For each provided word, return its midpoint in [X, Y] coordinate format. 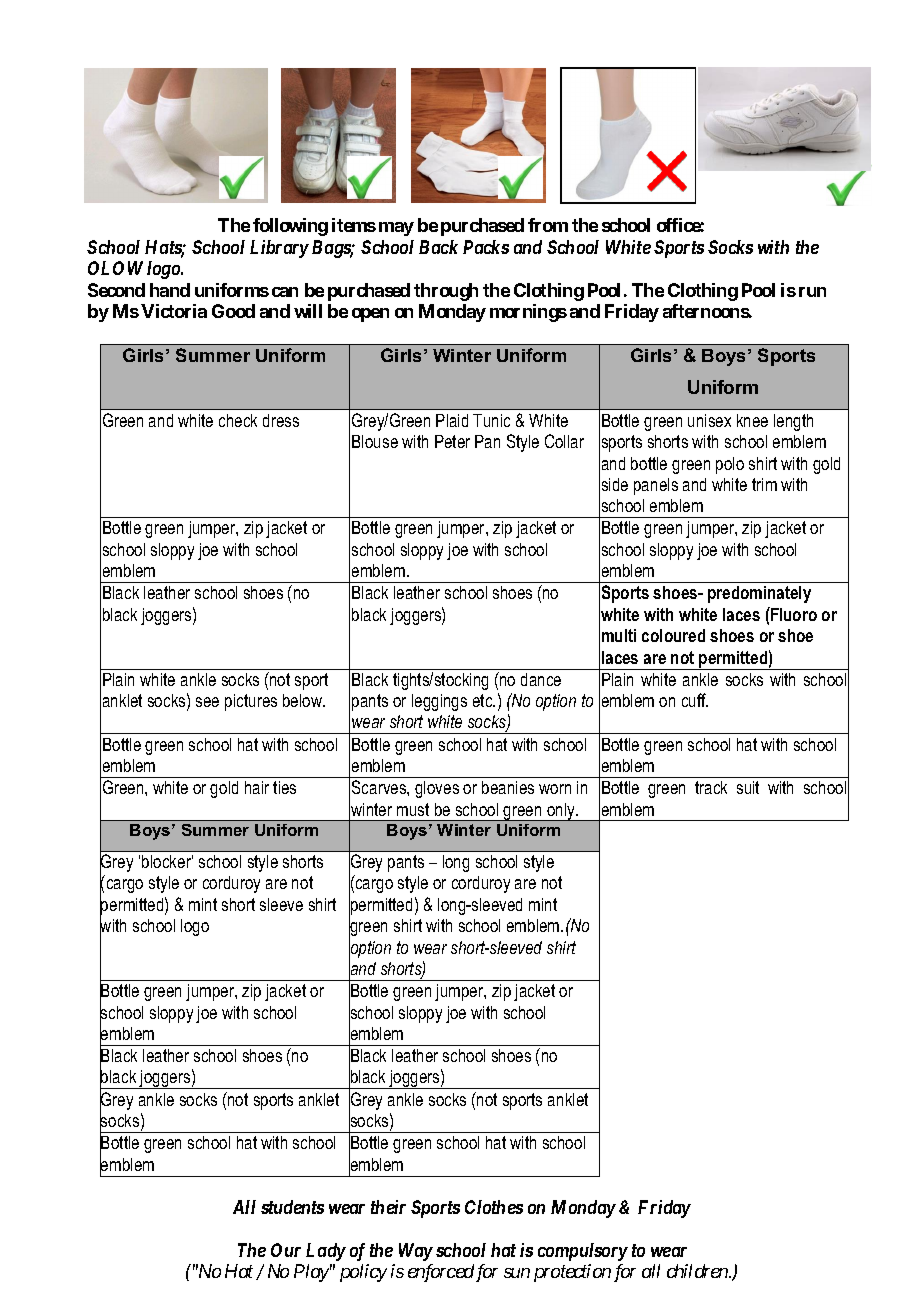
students [292, 1207]
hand [170, 290]
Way [416, 1252]
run [812, 292]
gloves [437, 789]
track [711, 787]
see [207, 702]
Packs [486, 247]
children [698, 1271]
